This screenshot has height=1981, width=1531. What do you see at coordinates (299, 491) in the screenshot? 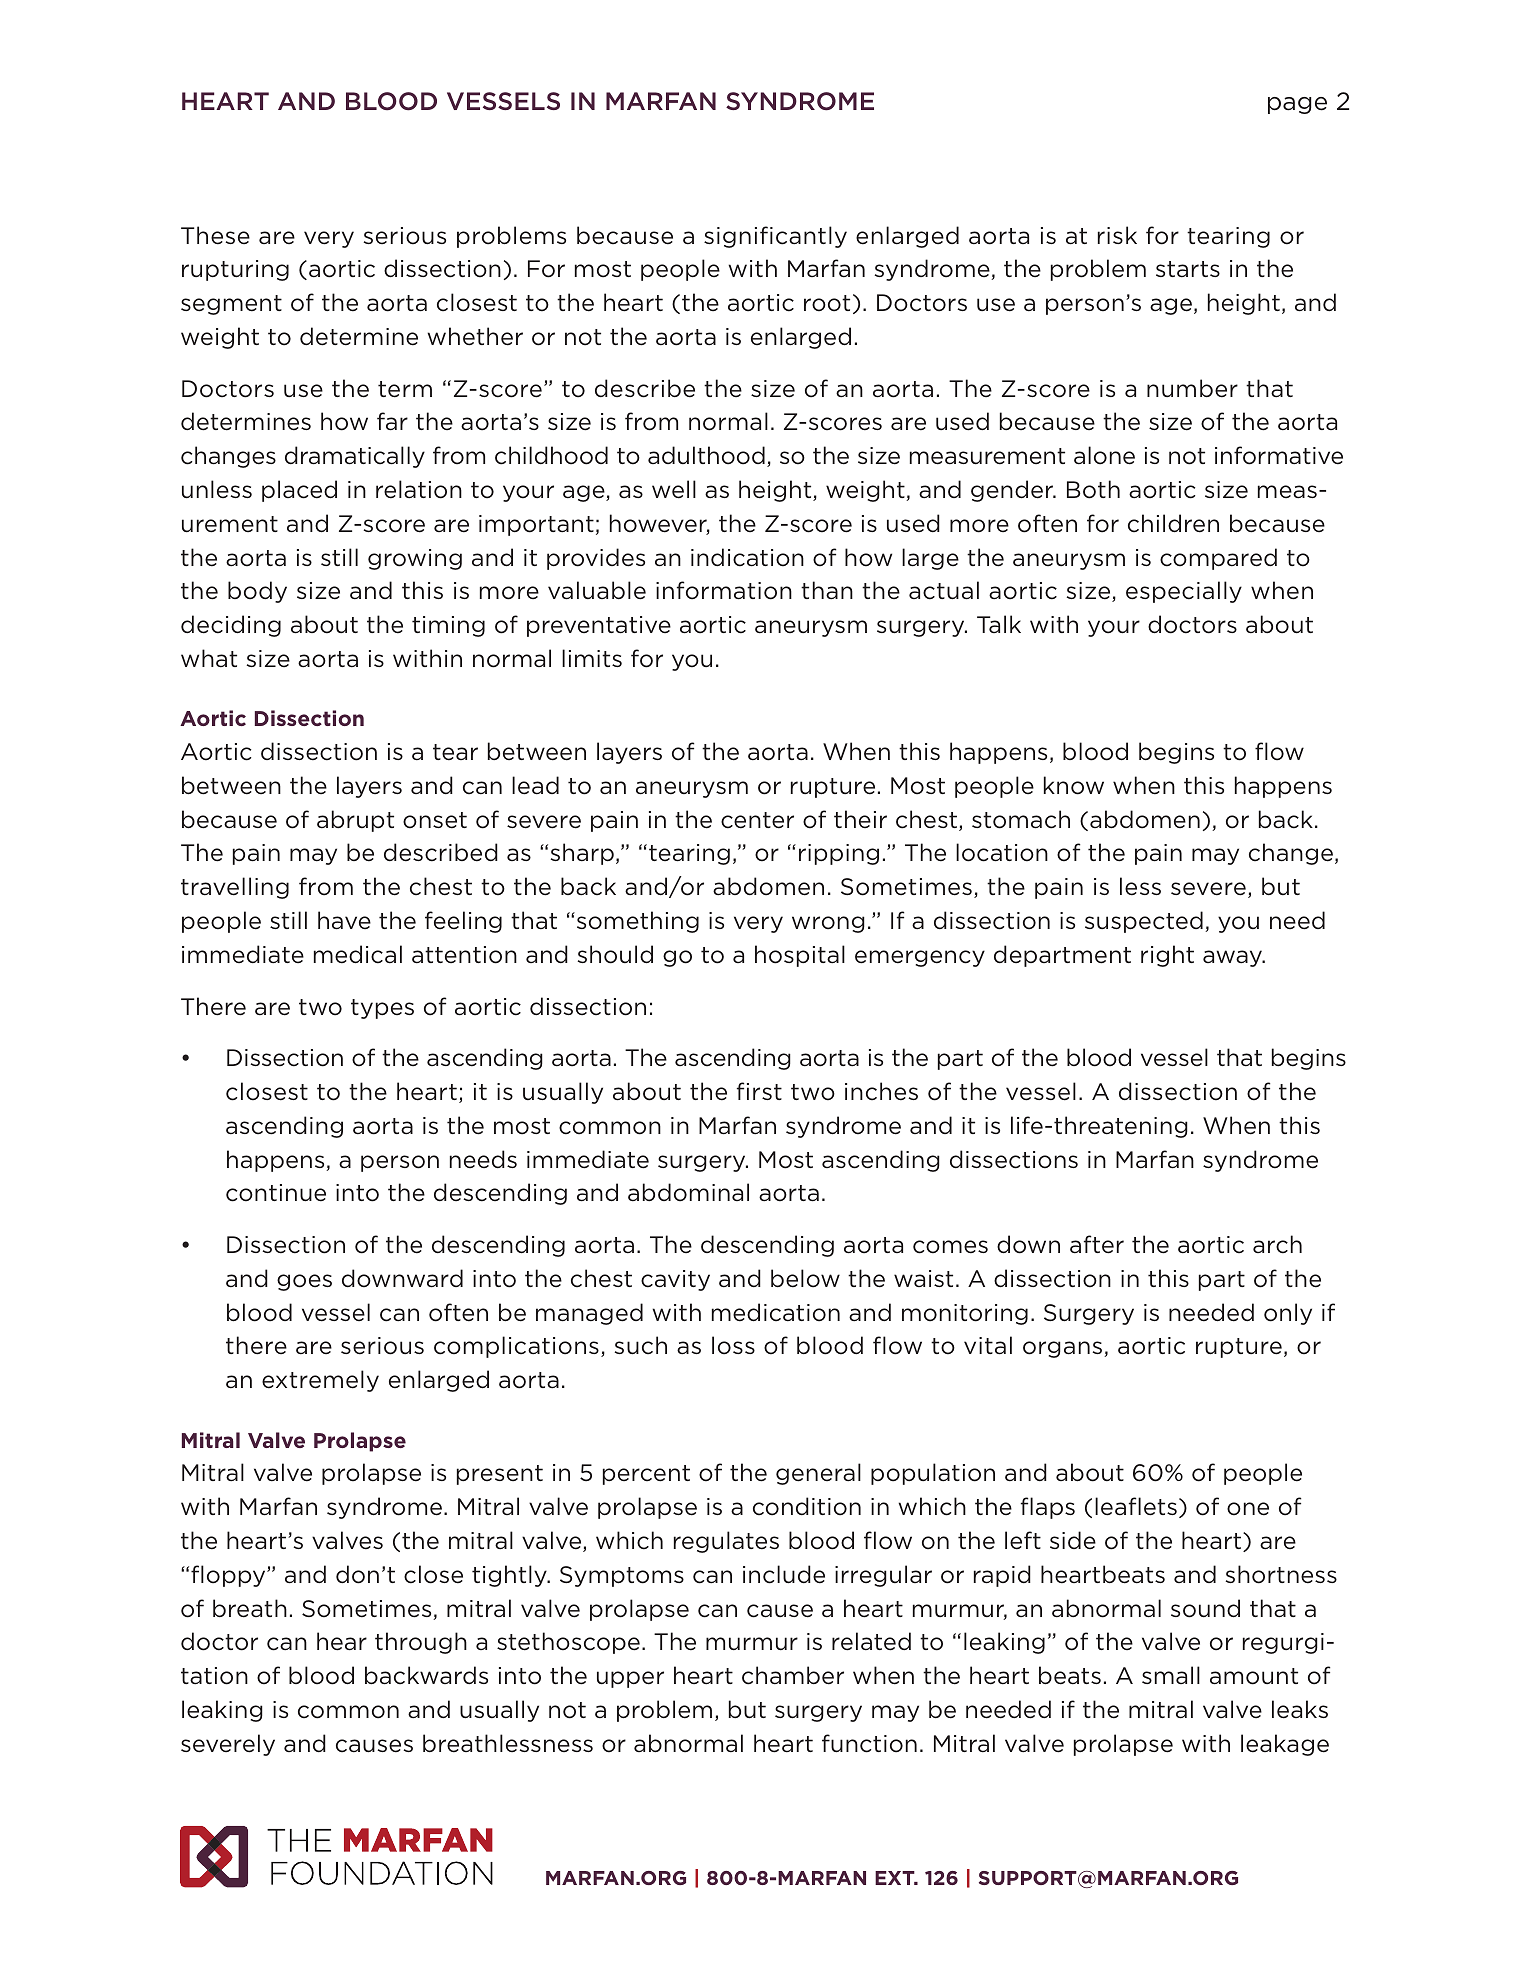
I see `placed` at bounding box center [299, 491].
